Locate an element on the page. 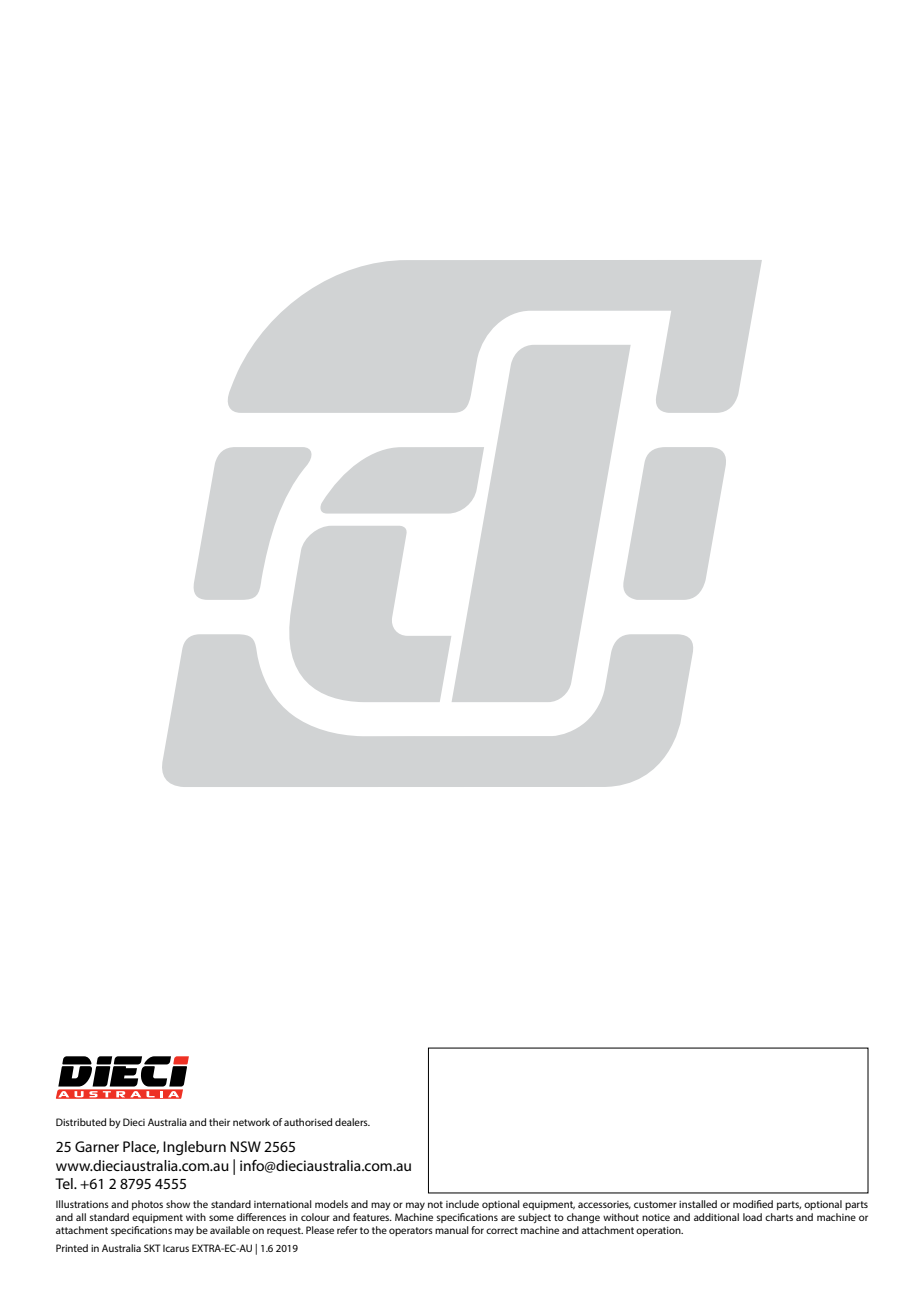 The height and width of the image is (1308, 924). customer is located at coordinates (655, 1204).
